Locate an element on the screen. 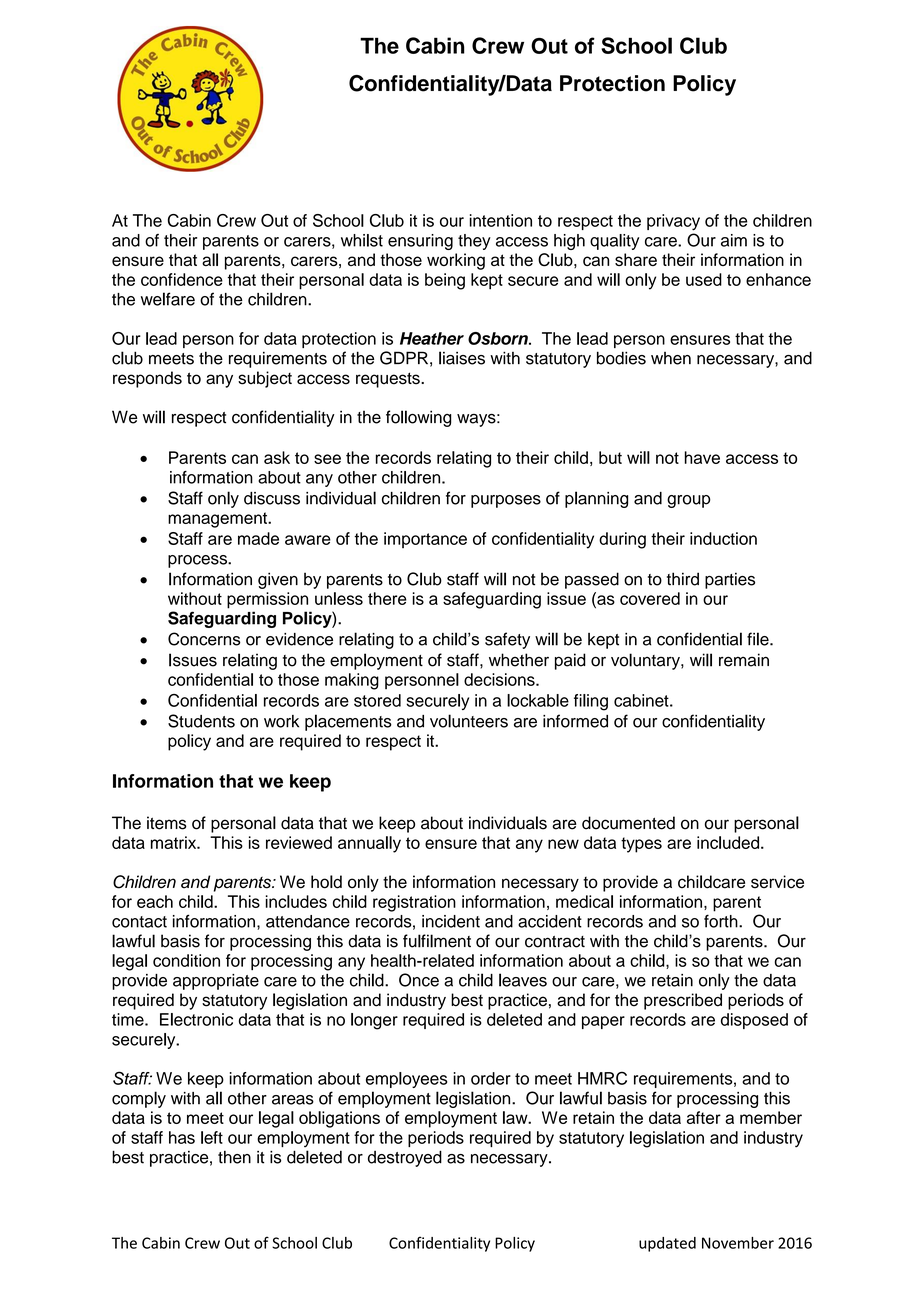 The image size is (924, 1308). Students is located at coordinates (201, 721).
